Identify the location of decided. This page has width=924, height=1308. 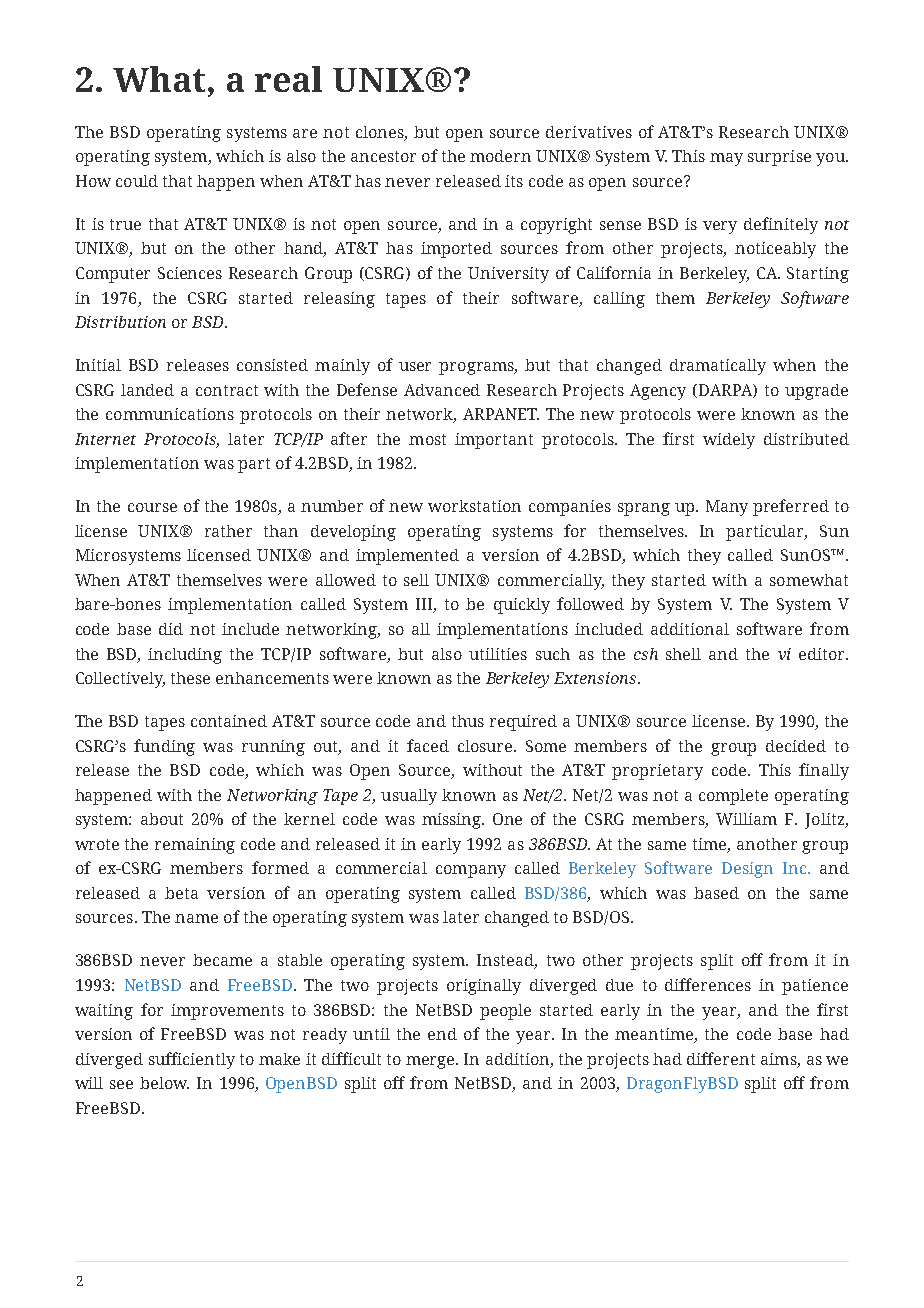
(796, 746).
